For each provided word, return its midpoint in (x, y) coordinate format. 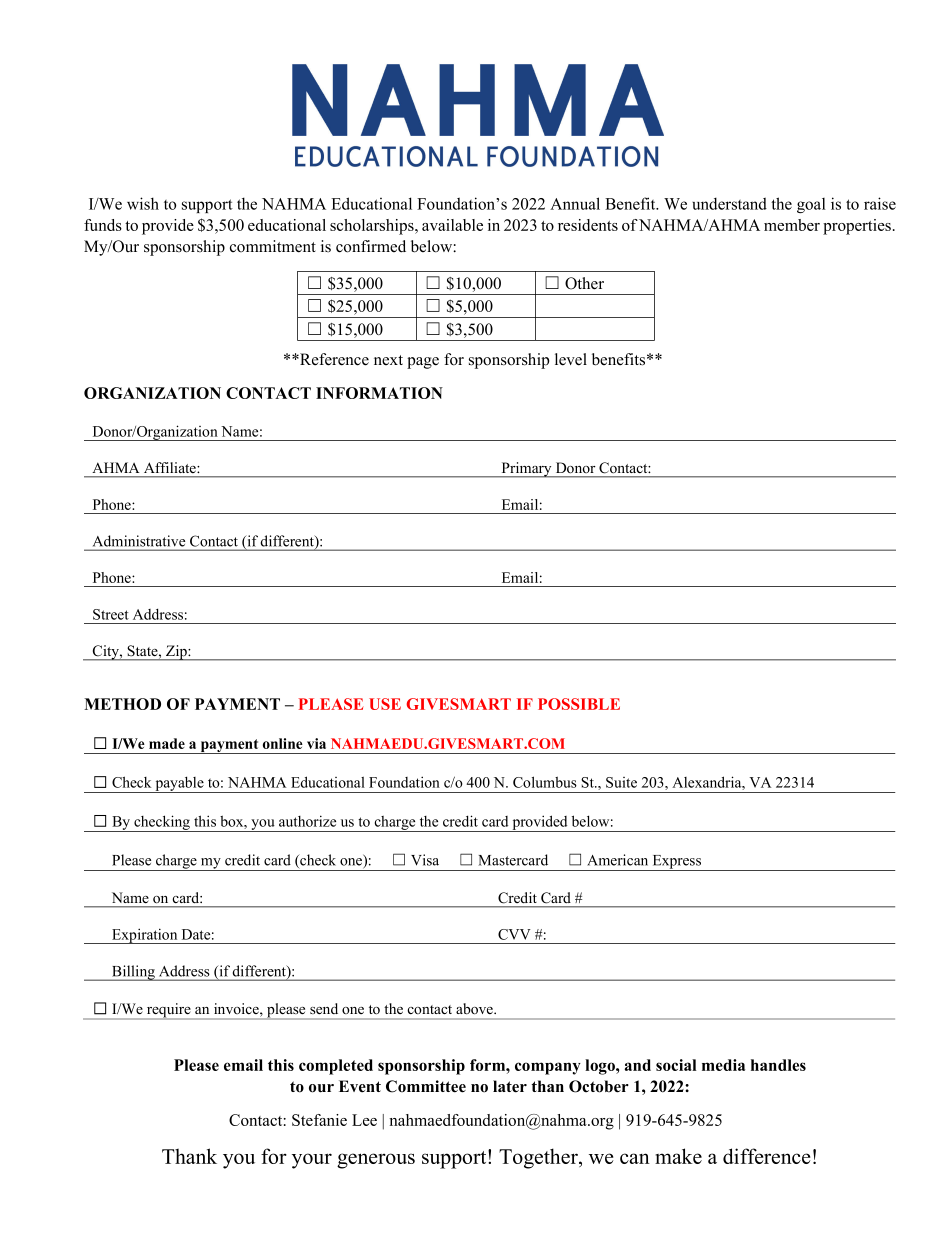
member (792, 225)
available (452, 225)
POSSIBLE (579, 704)
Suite (621, 782)
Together (539, 1158)
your (312, 1161)
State (144, 650)
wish (143, 203)
